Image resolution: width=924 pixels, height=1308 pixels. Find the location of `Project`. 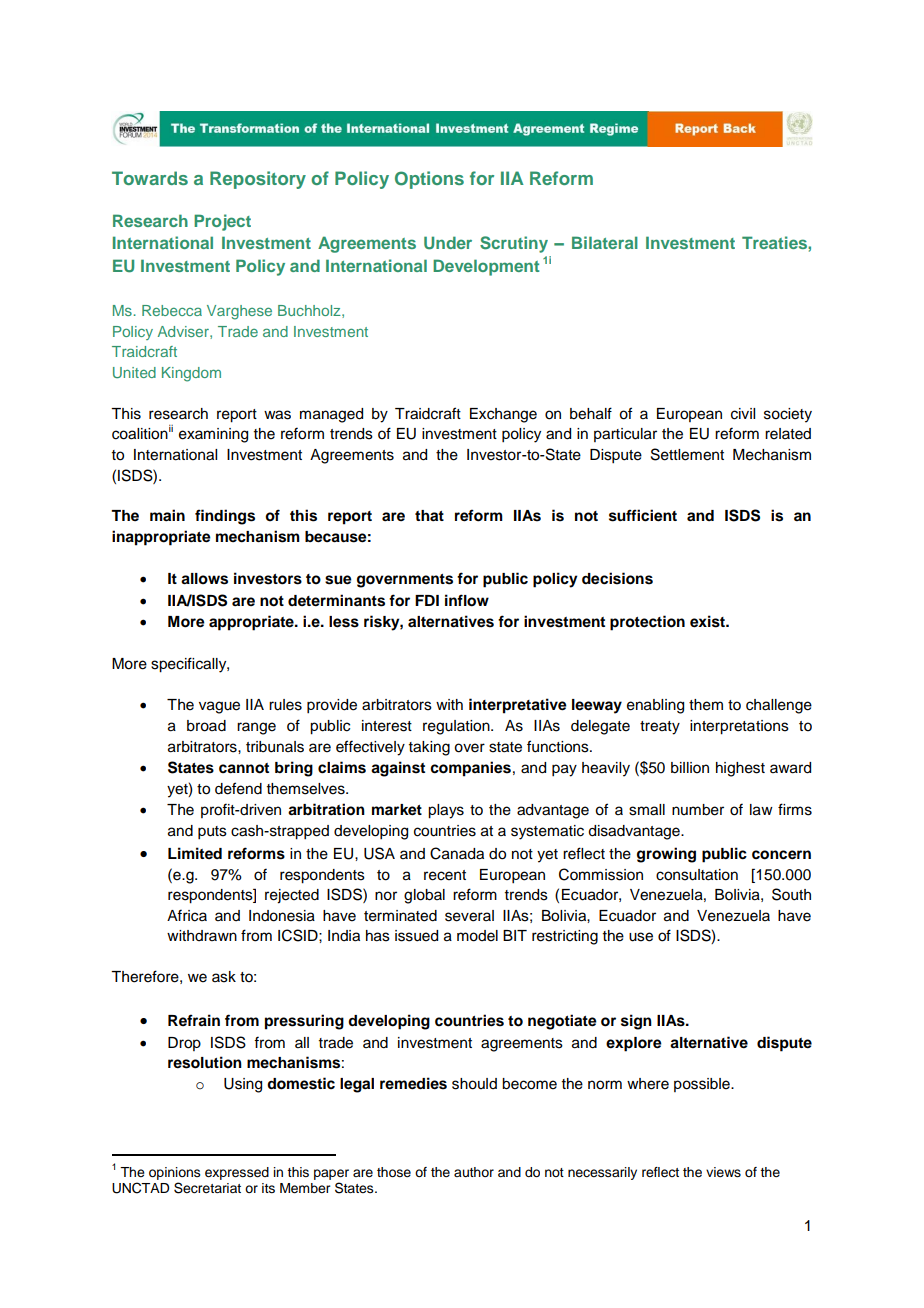

Project is located at coordinates (222, 222).
